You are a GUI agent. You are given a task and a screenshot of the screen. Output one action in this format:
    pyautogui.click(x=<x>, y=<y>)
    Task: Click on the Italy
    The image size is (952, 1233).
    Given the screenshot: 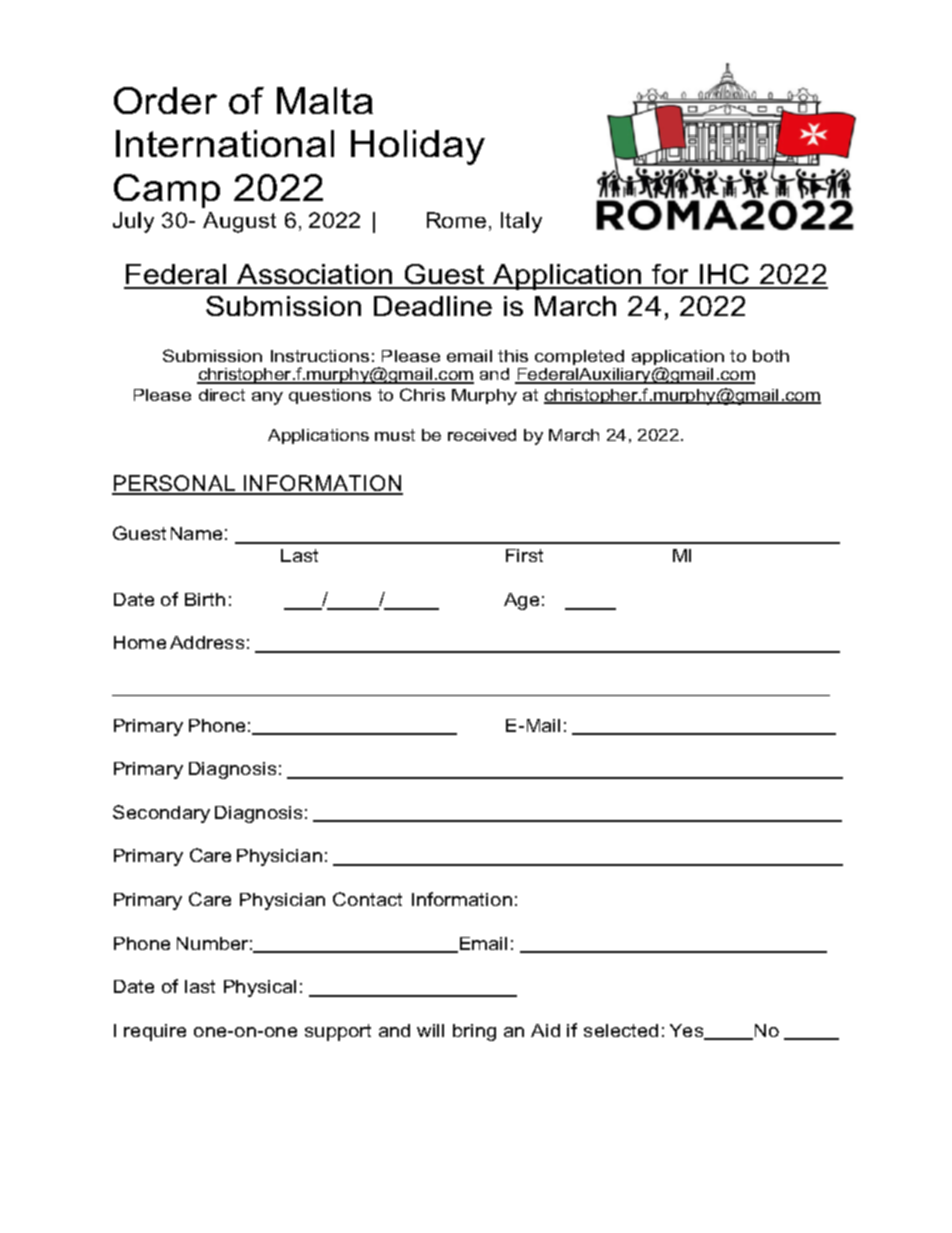 What is the action you would take?
    pyautogui.click(x=521, y=222)
